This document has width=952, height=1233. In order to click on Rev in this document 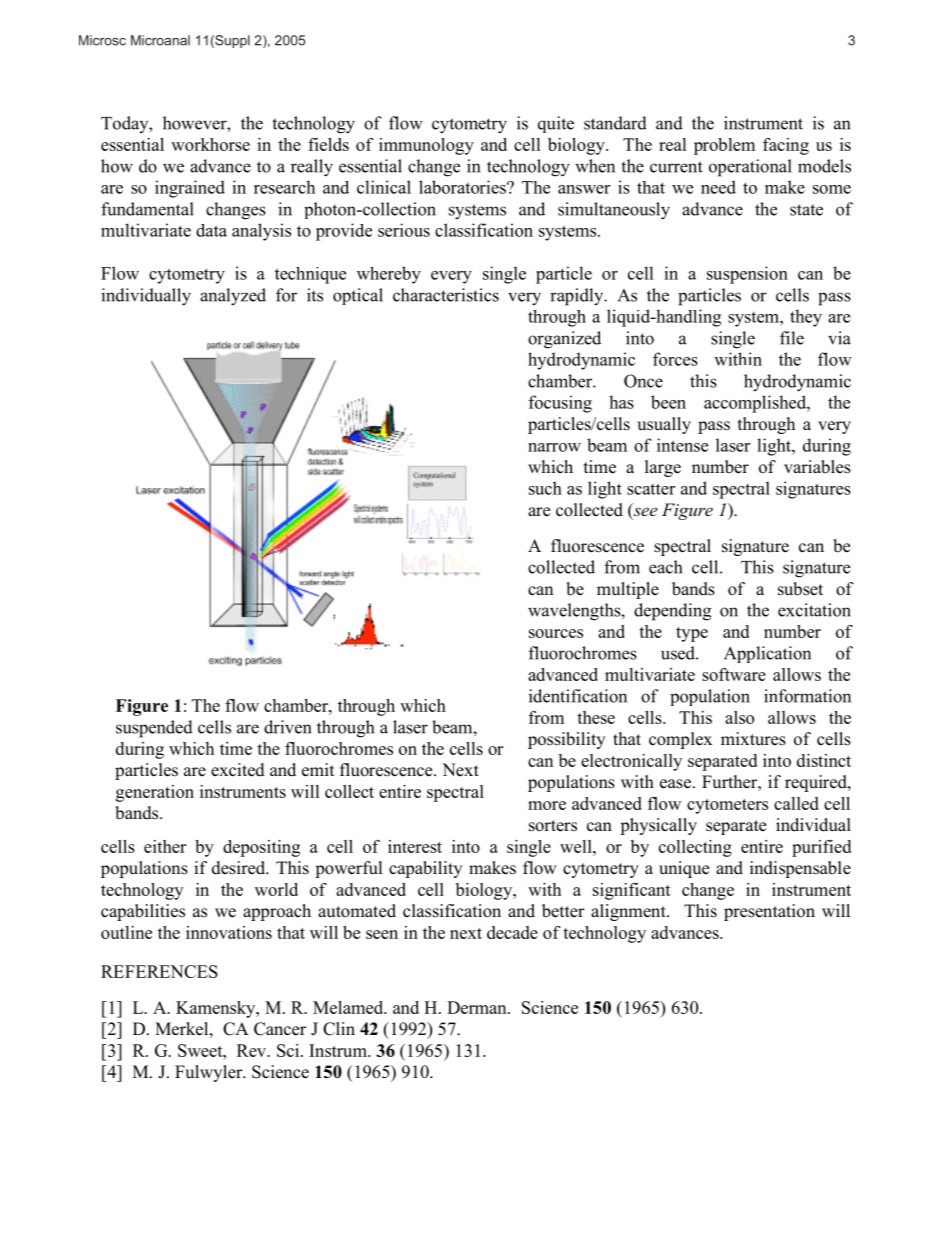, I will do `click(252, 1050)`.
